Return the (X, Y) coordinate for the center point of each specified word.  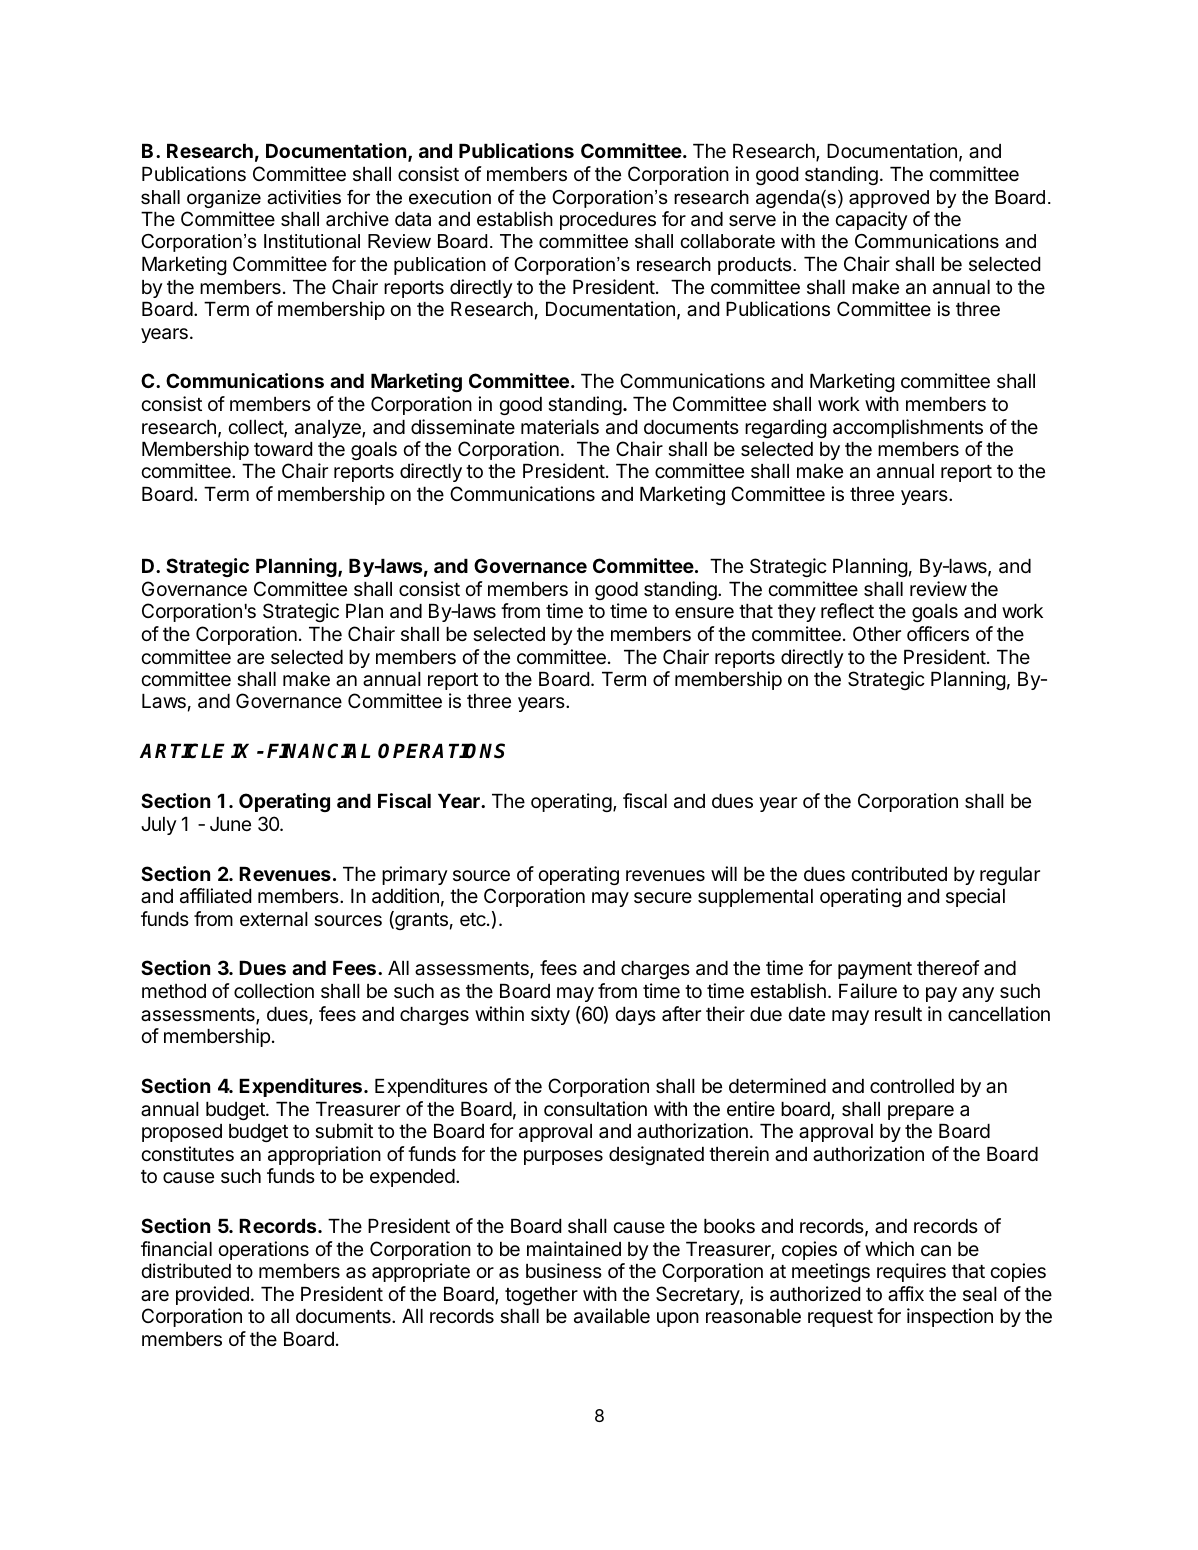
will (724, 873)
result (898, 1014)
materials (560, 427)
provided (212, 1295)
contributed (899, 873)
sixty (550, 1015)
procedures (608, 221)
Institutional (312, 241)
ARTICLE (182, 751)
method (174, 991)
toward (283, 449)
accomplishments (908, 428)
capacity (871, 220)
